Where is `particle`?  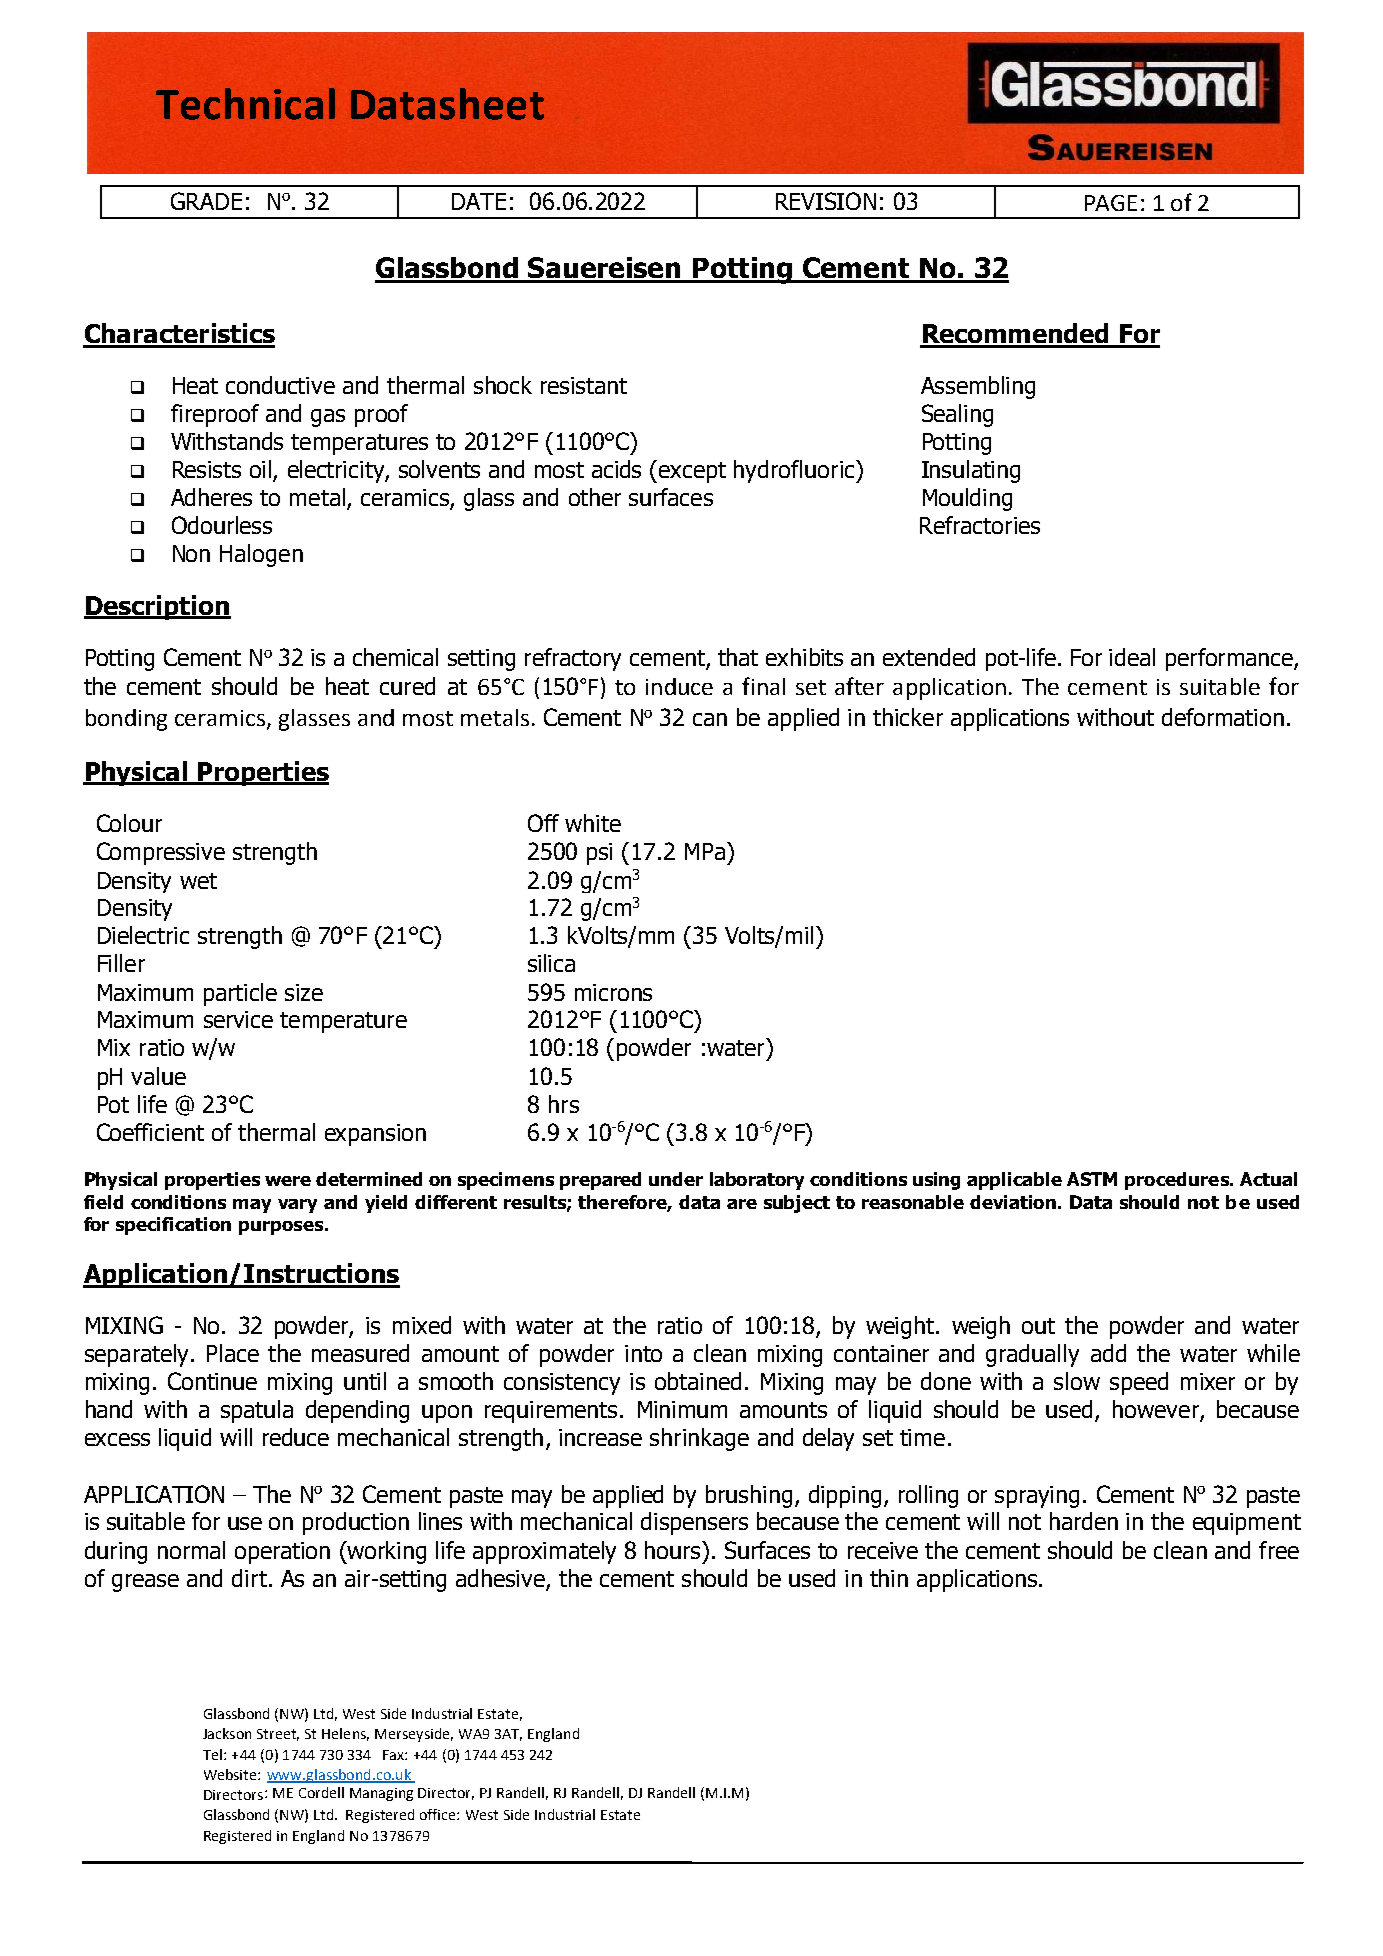
particle is located at coordinates (240, 994).
